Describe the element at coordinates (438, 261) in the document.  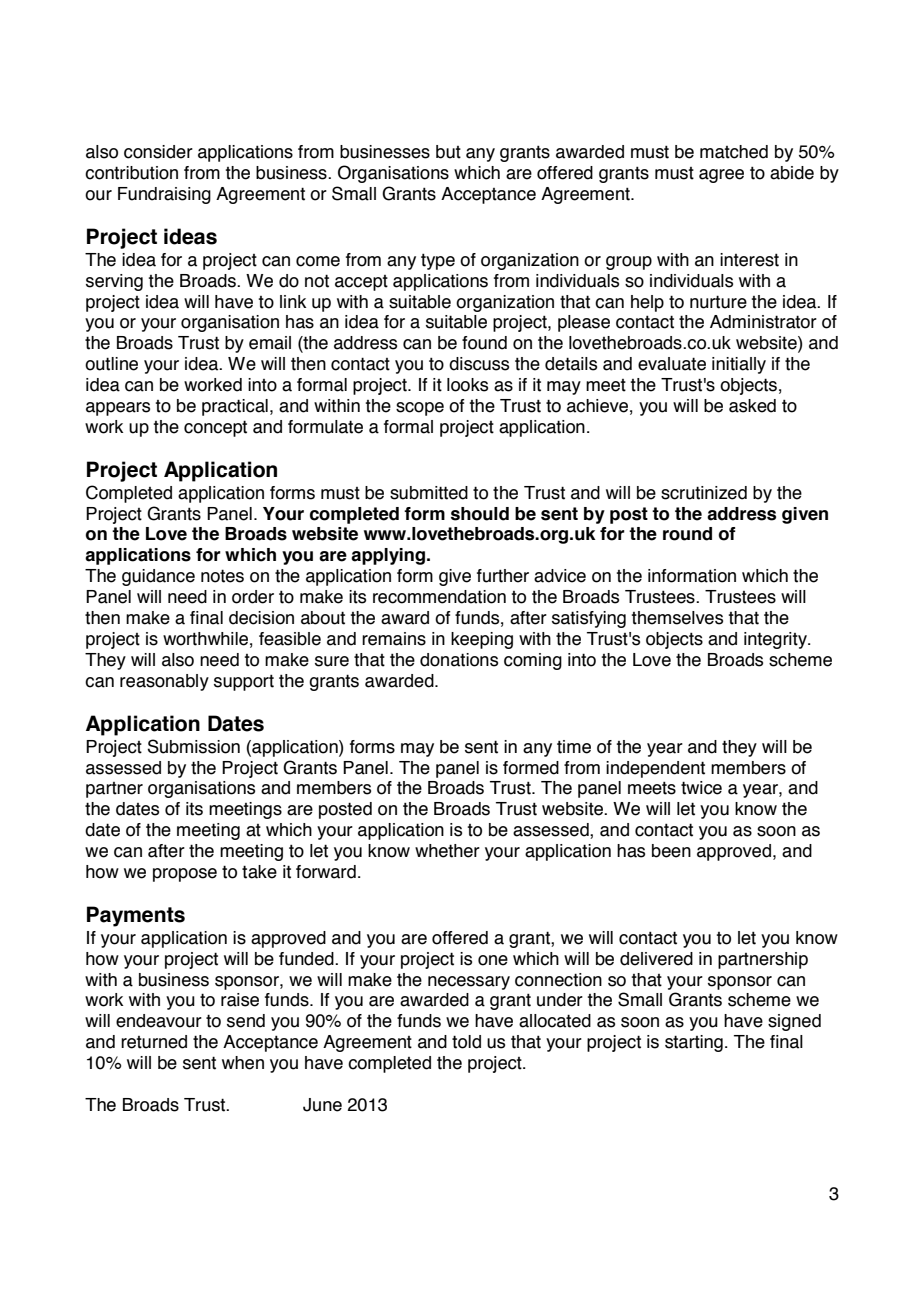
I see `type` at that location.
